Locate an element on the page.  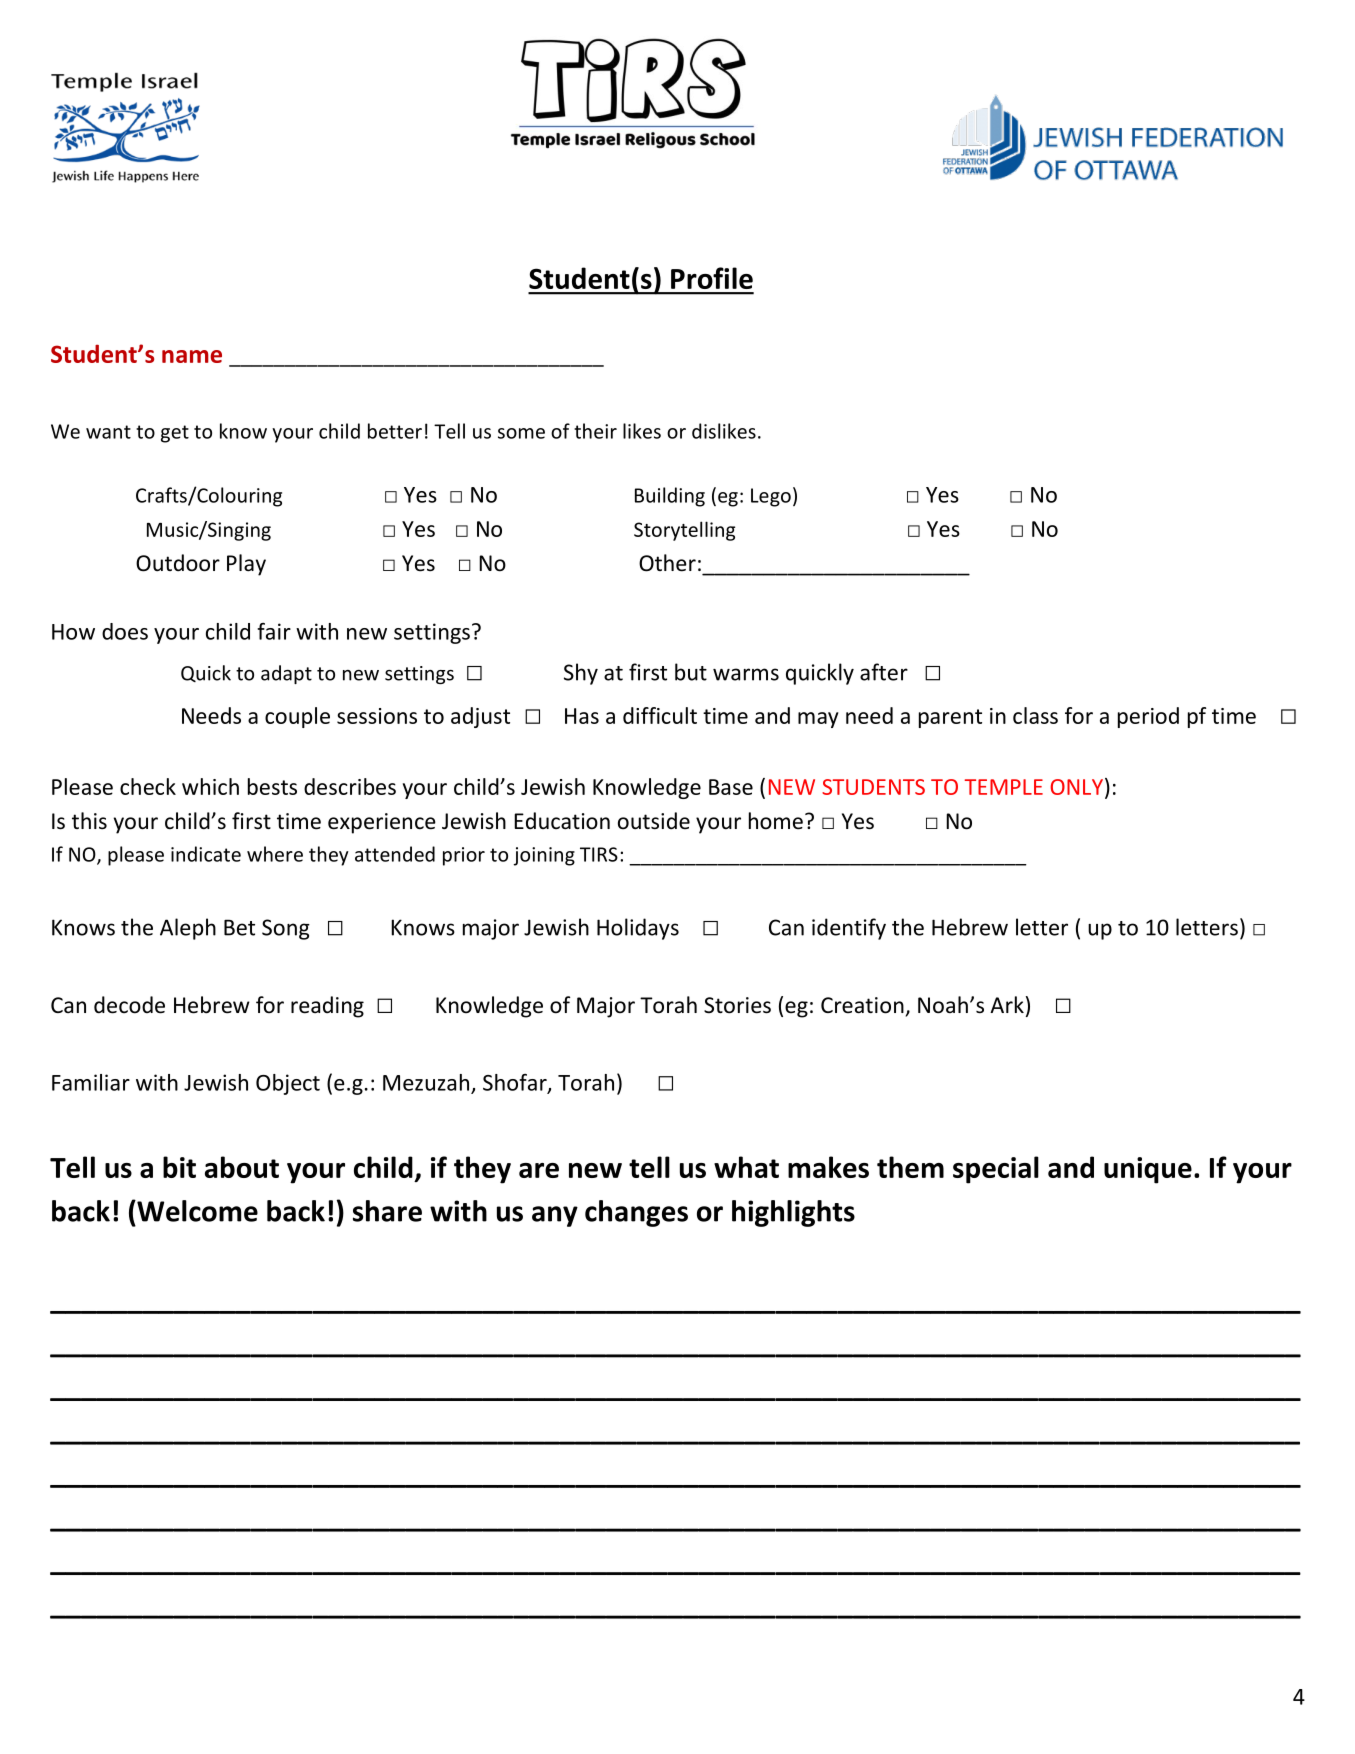
Outdoor is located at coordinates (178, 563).
